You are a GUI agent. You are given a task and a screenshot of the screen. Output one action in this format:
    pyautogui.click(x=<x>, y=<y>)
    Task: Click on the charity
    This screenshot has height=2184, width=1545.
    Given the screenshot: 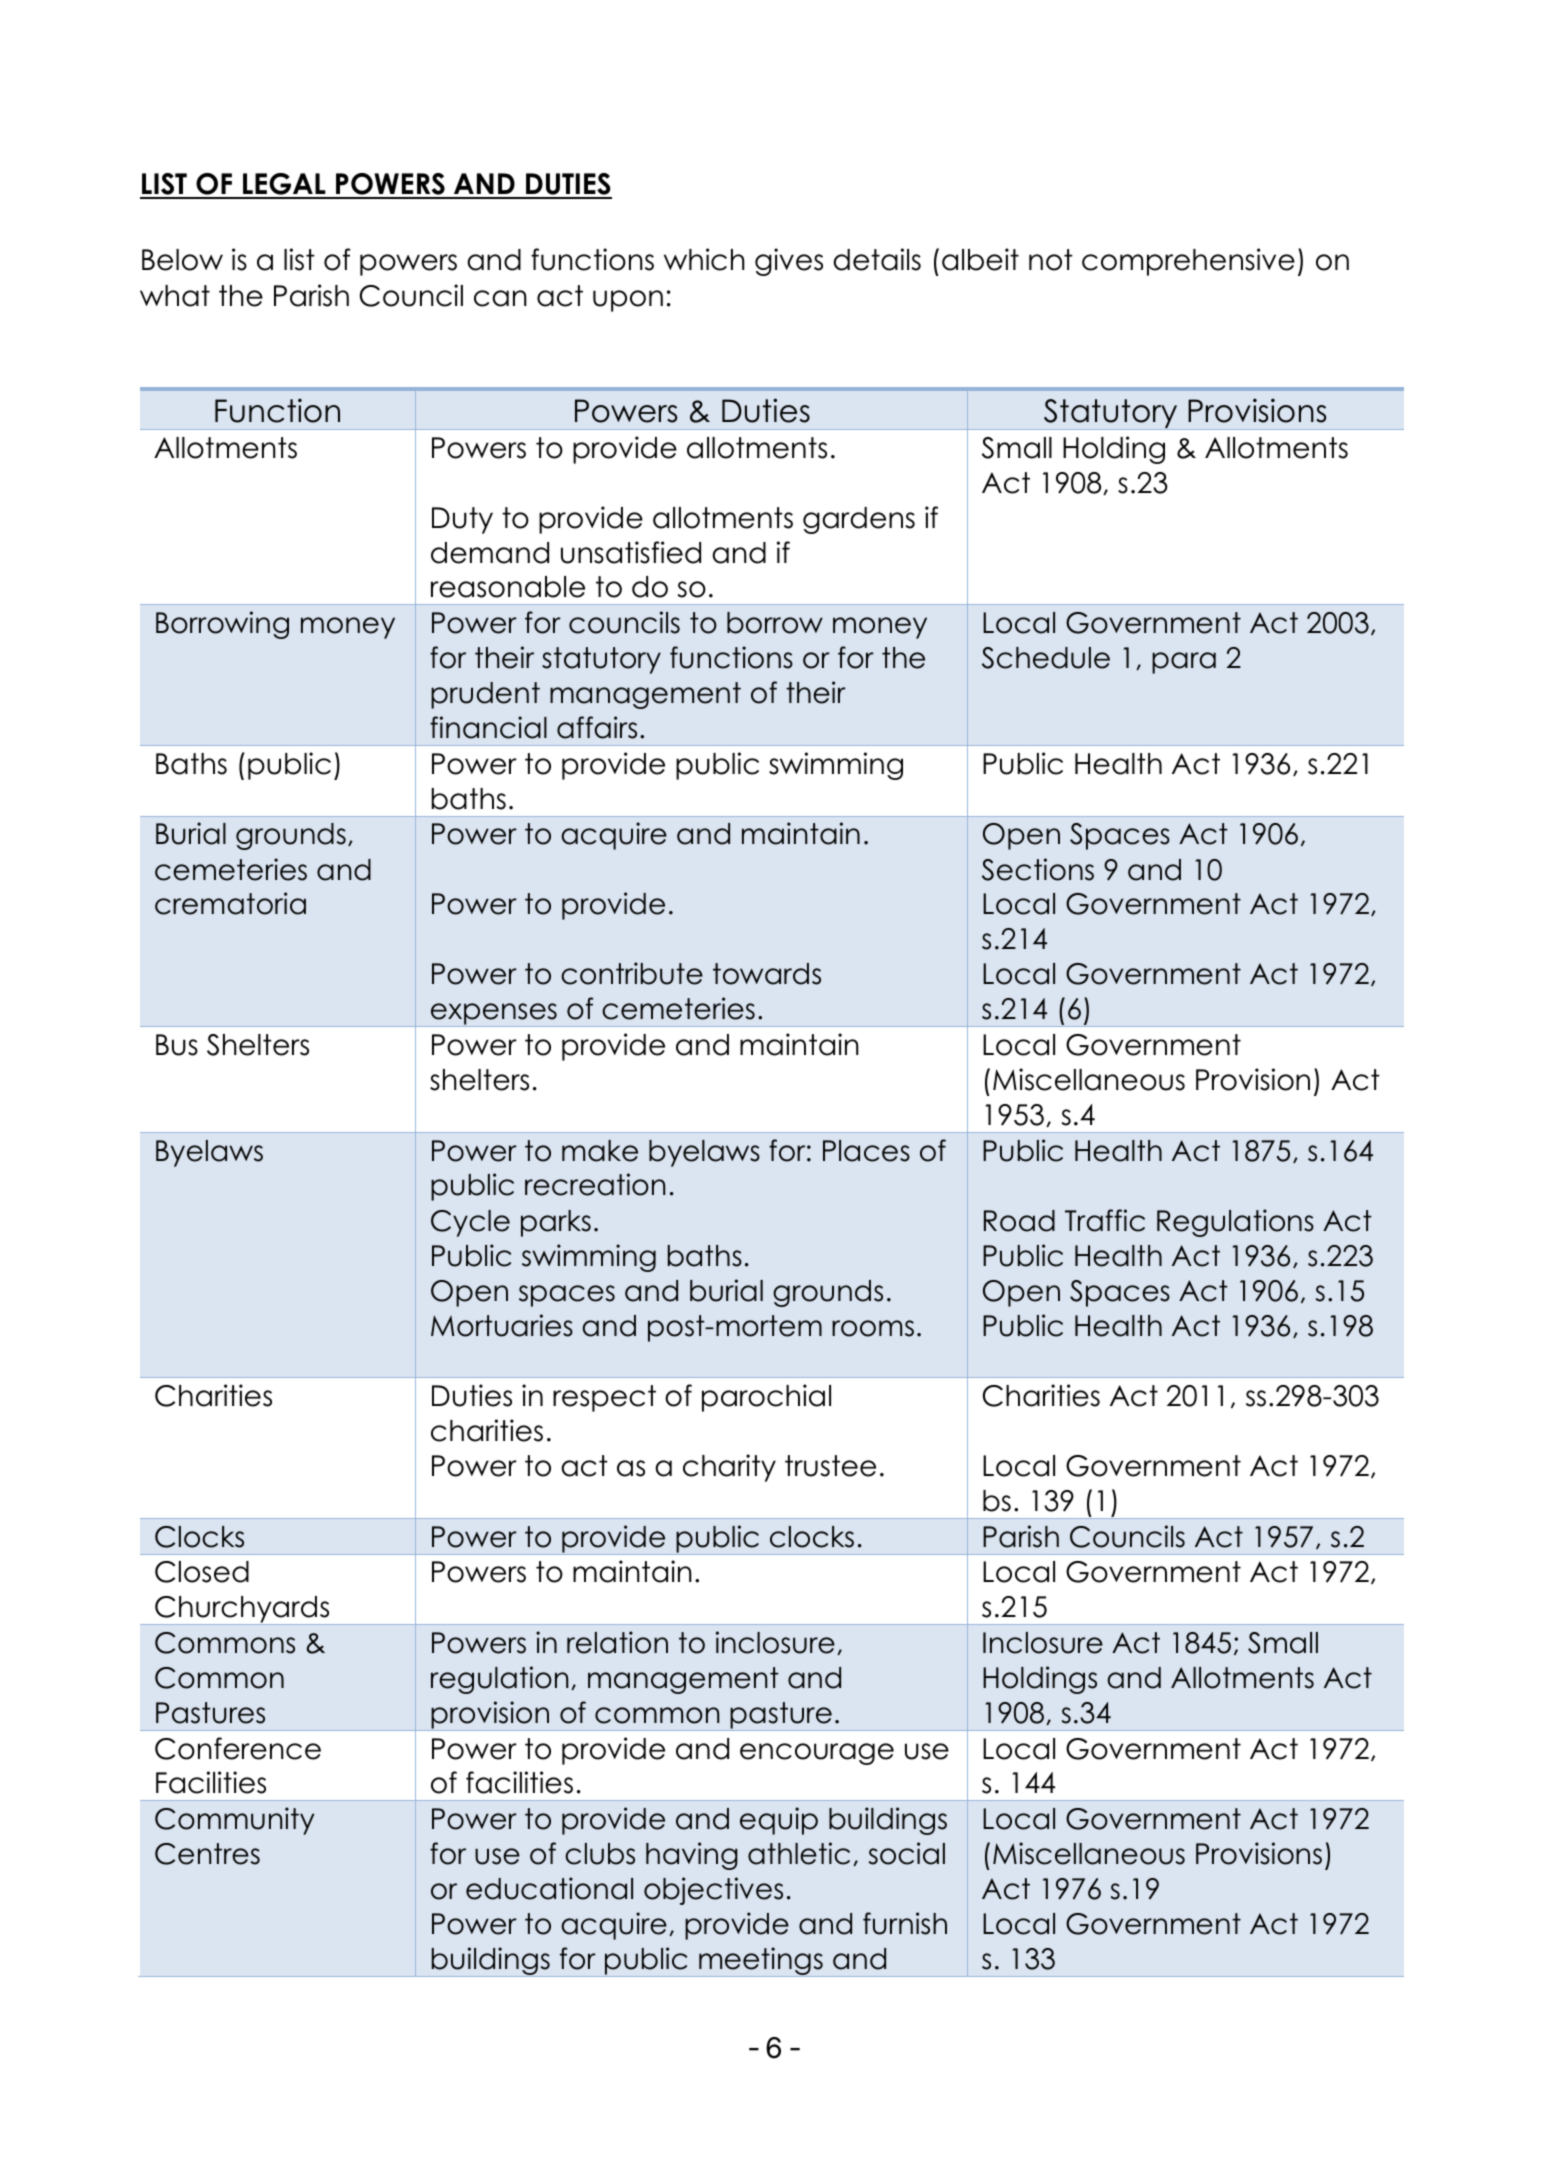 What is the action you would take?
    pyautogui.click(x=729, y=1468)
